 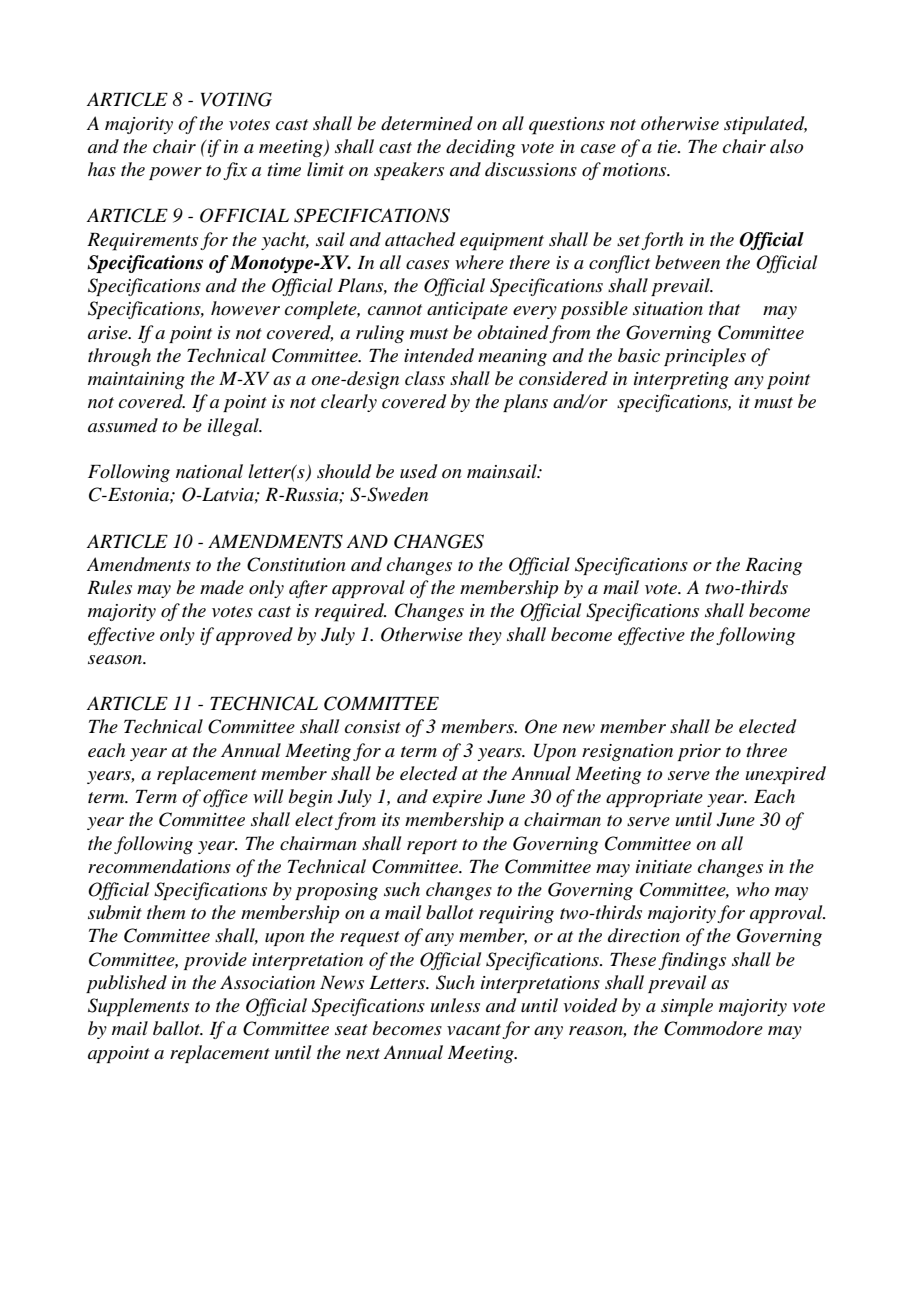 I want to click on prior, so click(x=699, y=752).
